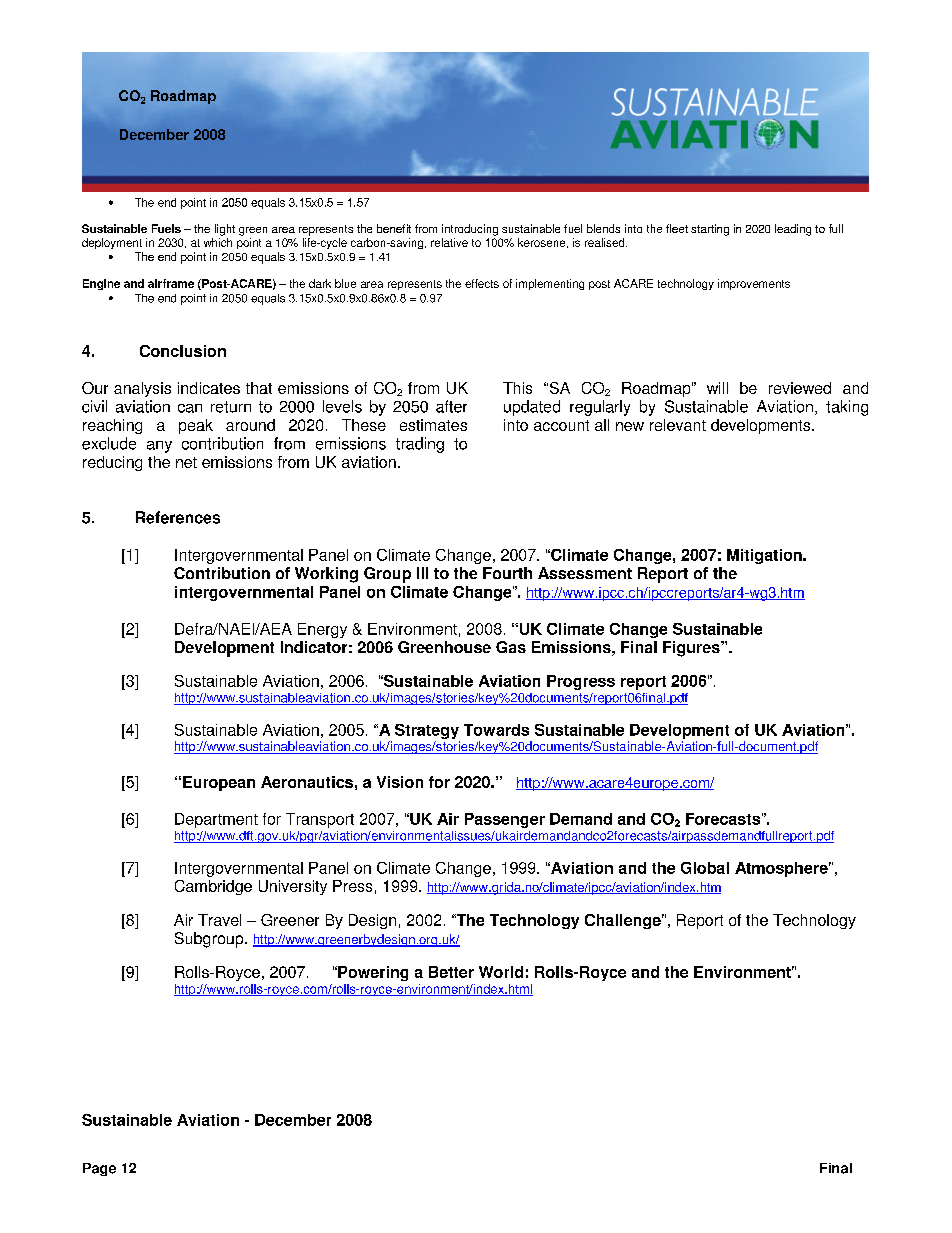 This page has width=952, height=1233. Describe the element at coordinates (99, 1169) in the page. I see `Page` at that location.
